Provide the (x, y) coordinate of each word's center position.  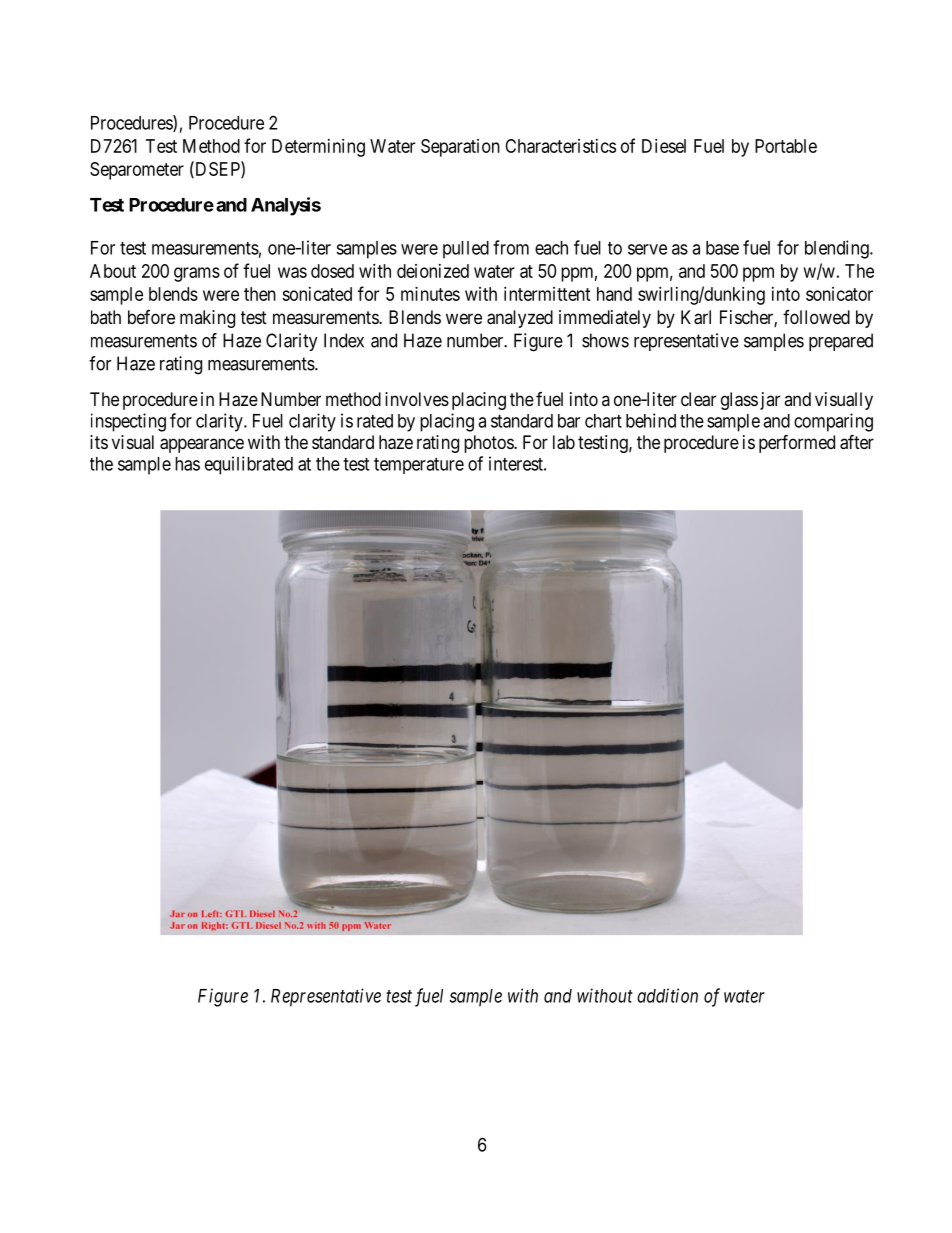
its (99, 442)
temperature (419, 466)
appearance (202, 445)
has (187, 464)
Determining (318, 148)
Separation (460, 148)
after (857, 442)
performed (797, 443)
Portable (786, 146)
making (207, 319)
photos (489, 444)
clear (698, 399)
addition (667, 995)
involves (417, 399)
